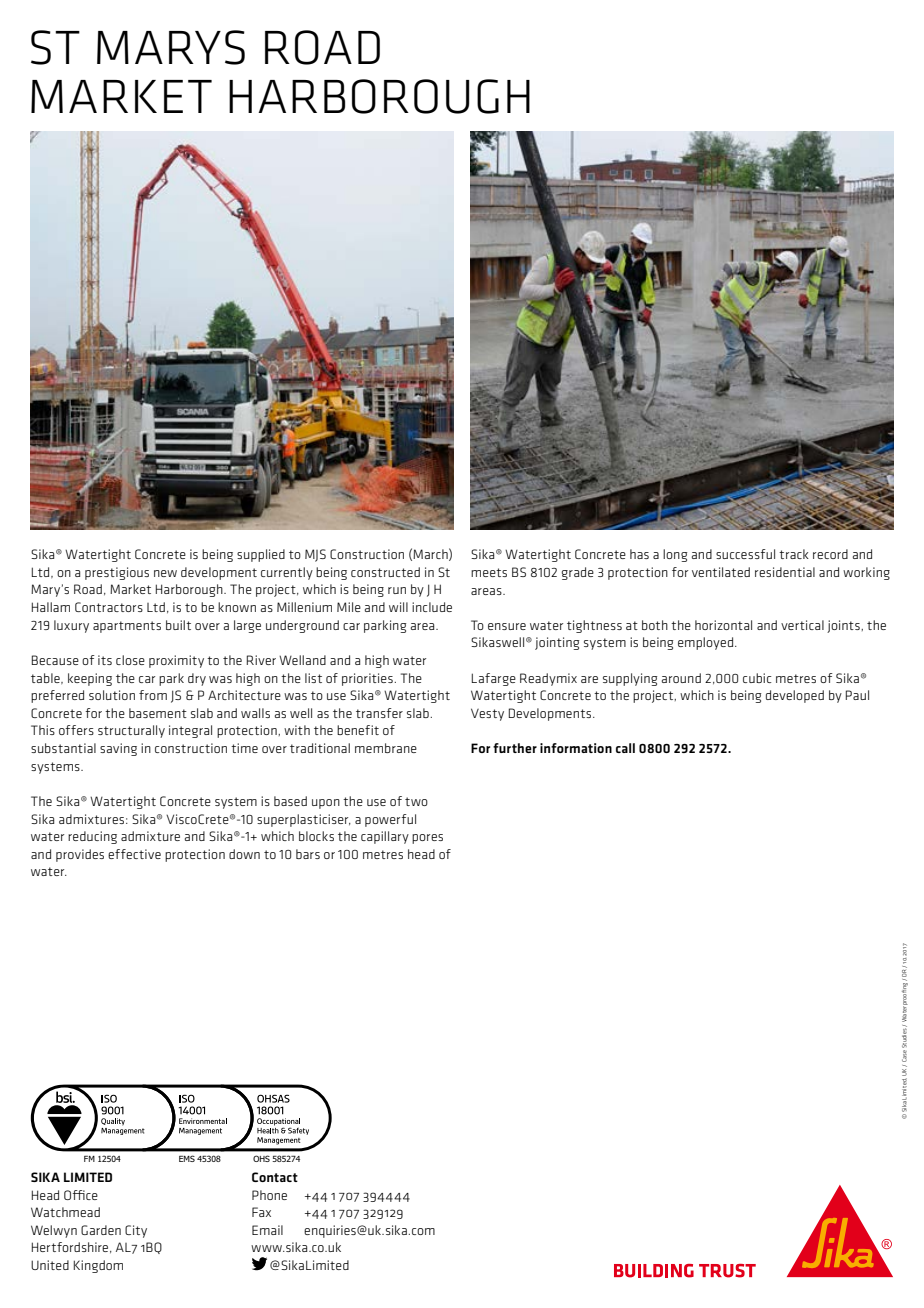 The image size is (924, 1308). I want to click on effective, so click(134, 854).
